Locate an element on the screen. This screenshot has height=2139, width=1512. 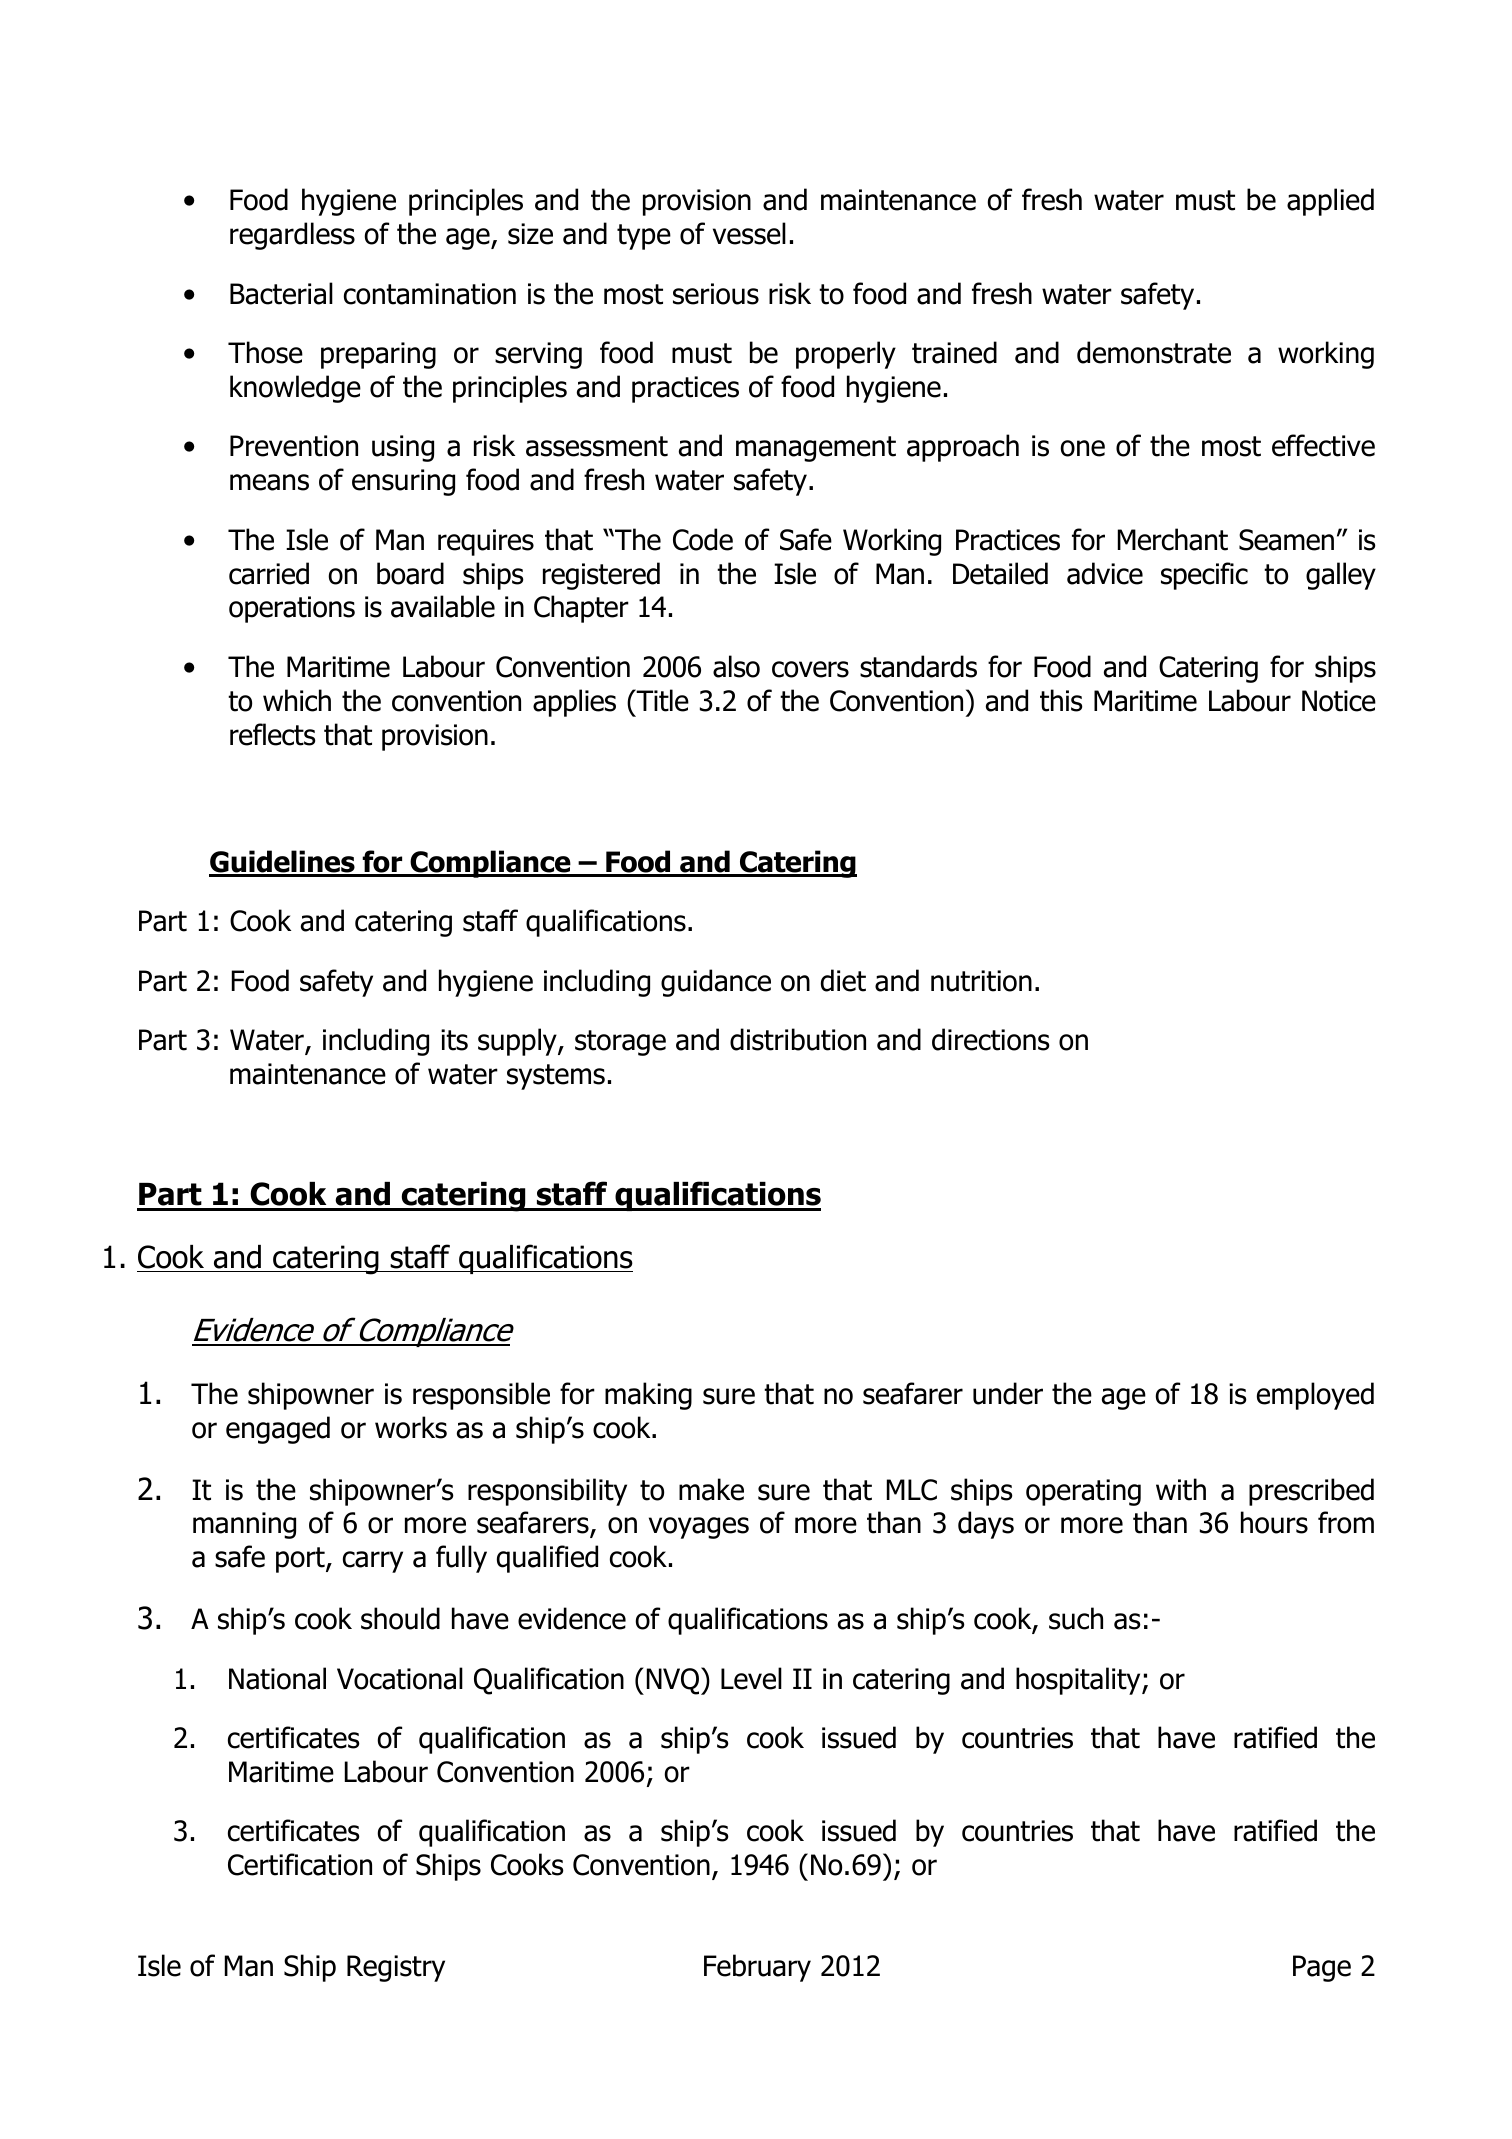
Registry is located at coordinates (396, 1968).
